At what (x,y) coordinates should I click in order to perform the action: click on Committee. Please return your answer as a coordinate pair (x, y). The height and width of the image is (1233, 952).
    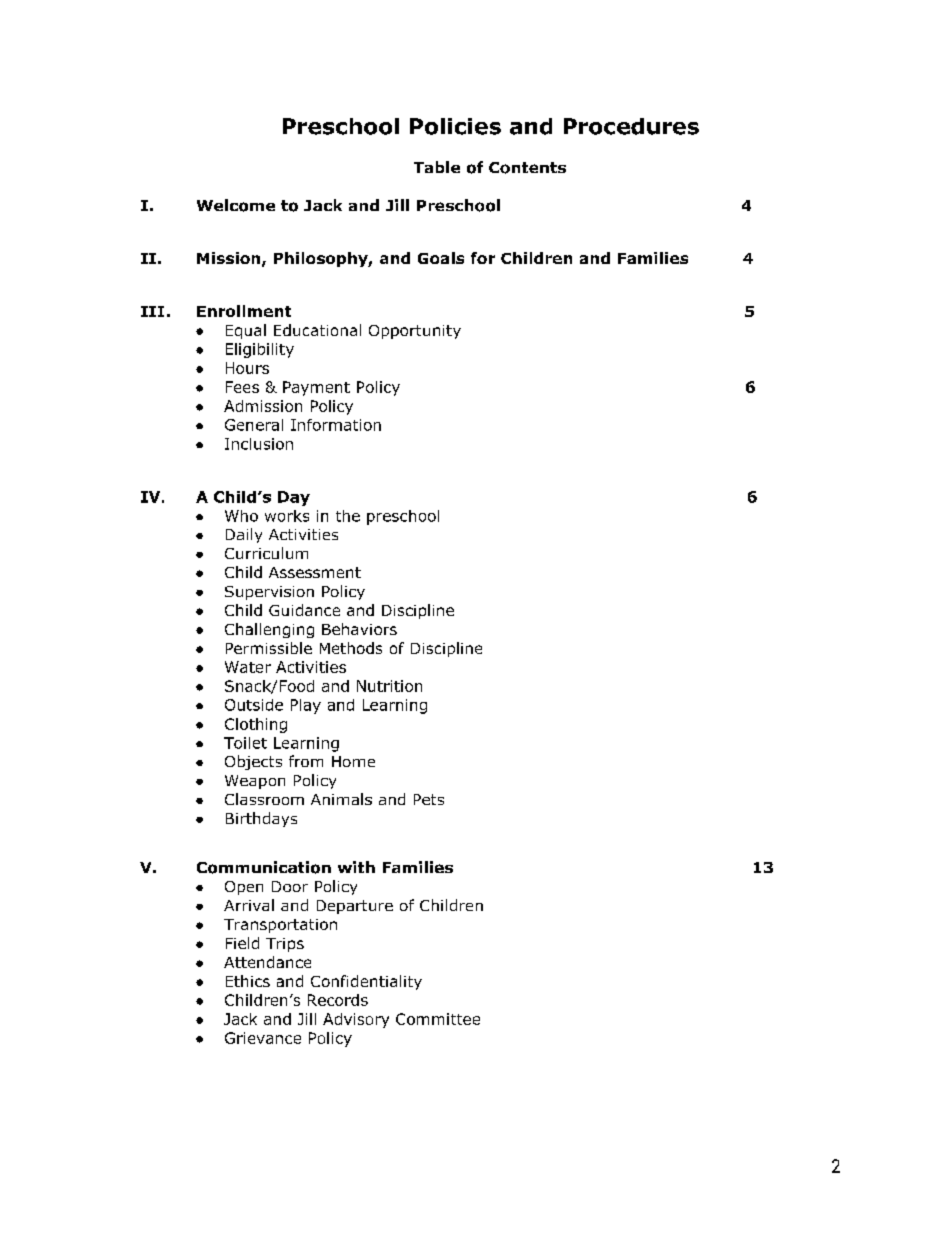
    Looking at the image, I should click on (438, 1019).
